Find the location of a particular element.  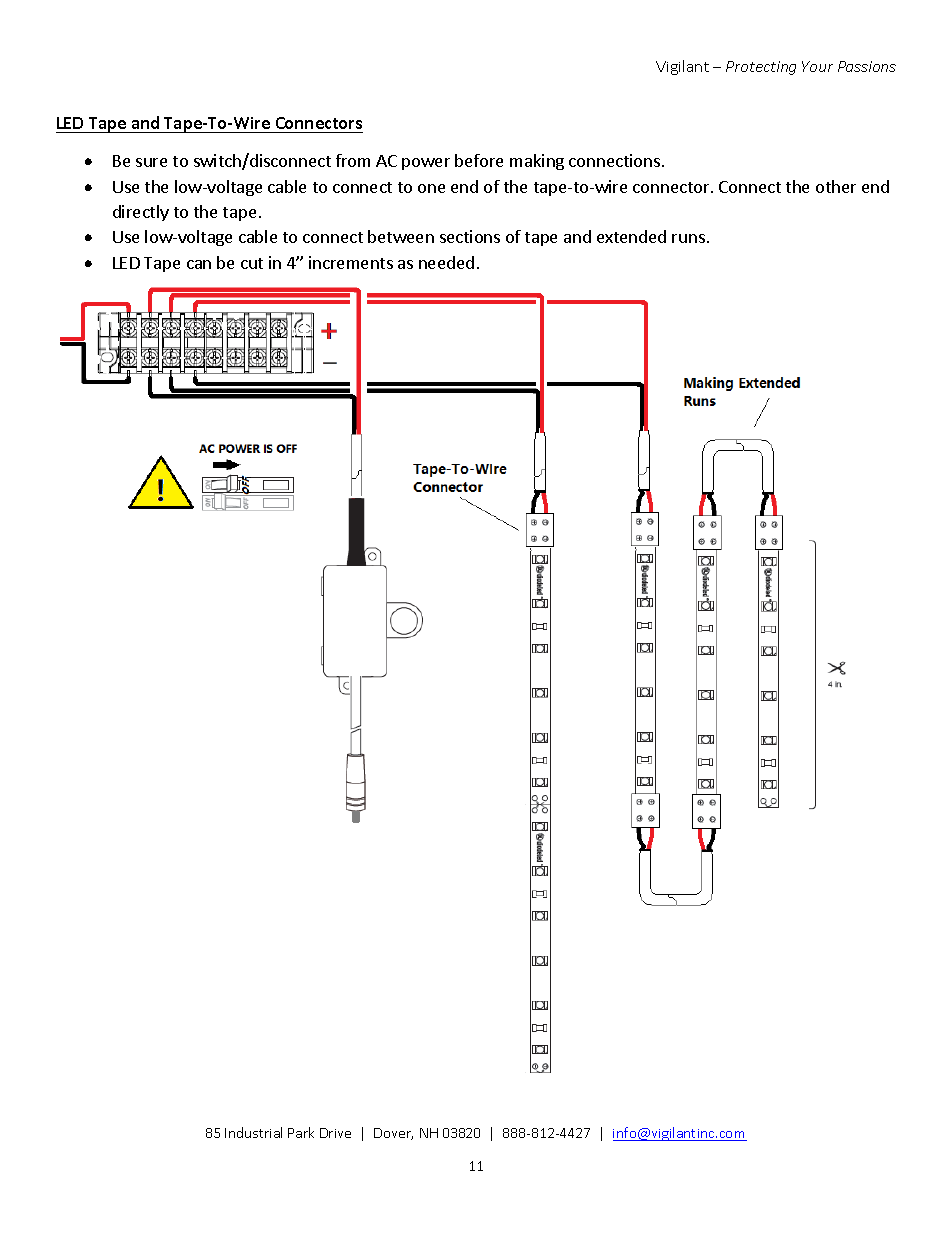

before is located at coordinates (479, 160).
